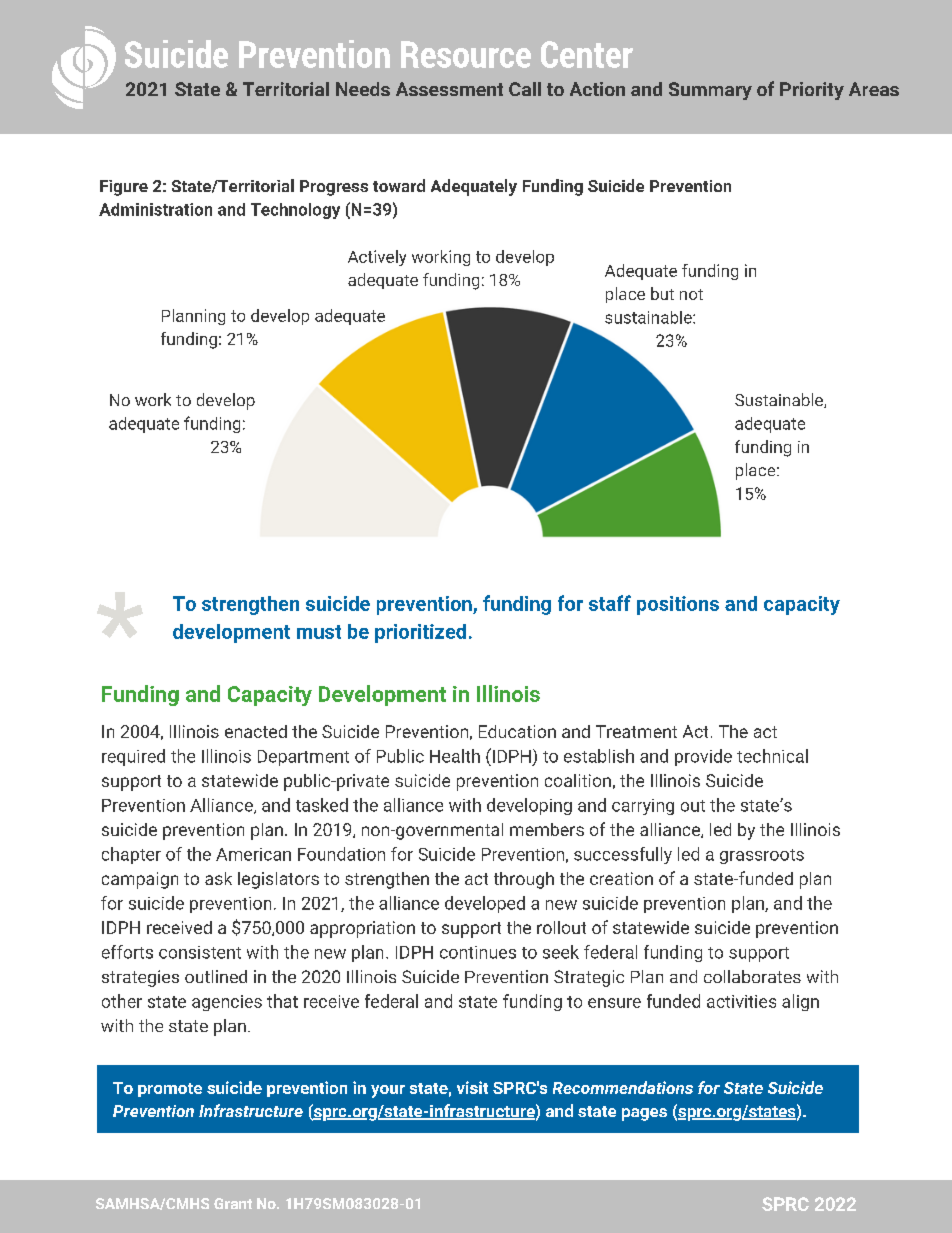  I want to click on members, so click(547, 829).
